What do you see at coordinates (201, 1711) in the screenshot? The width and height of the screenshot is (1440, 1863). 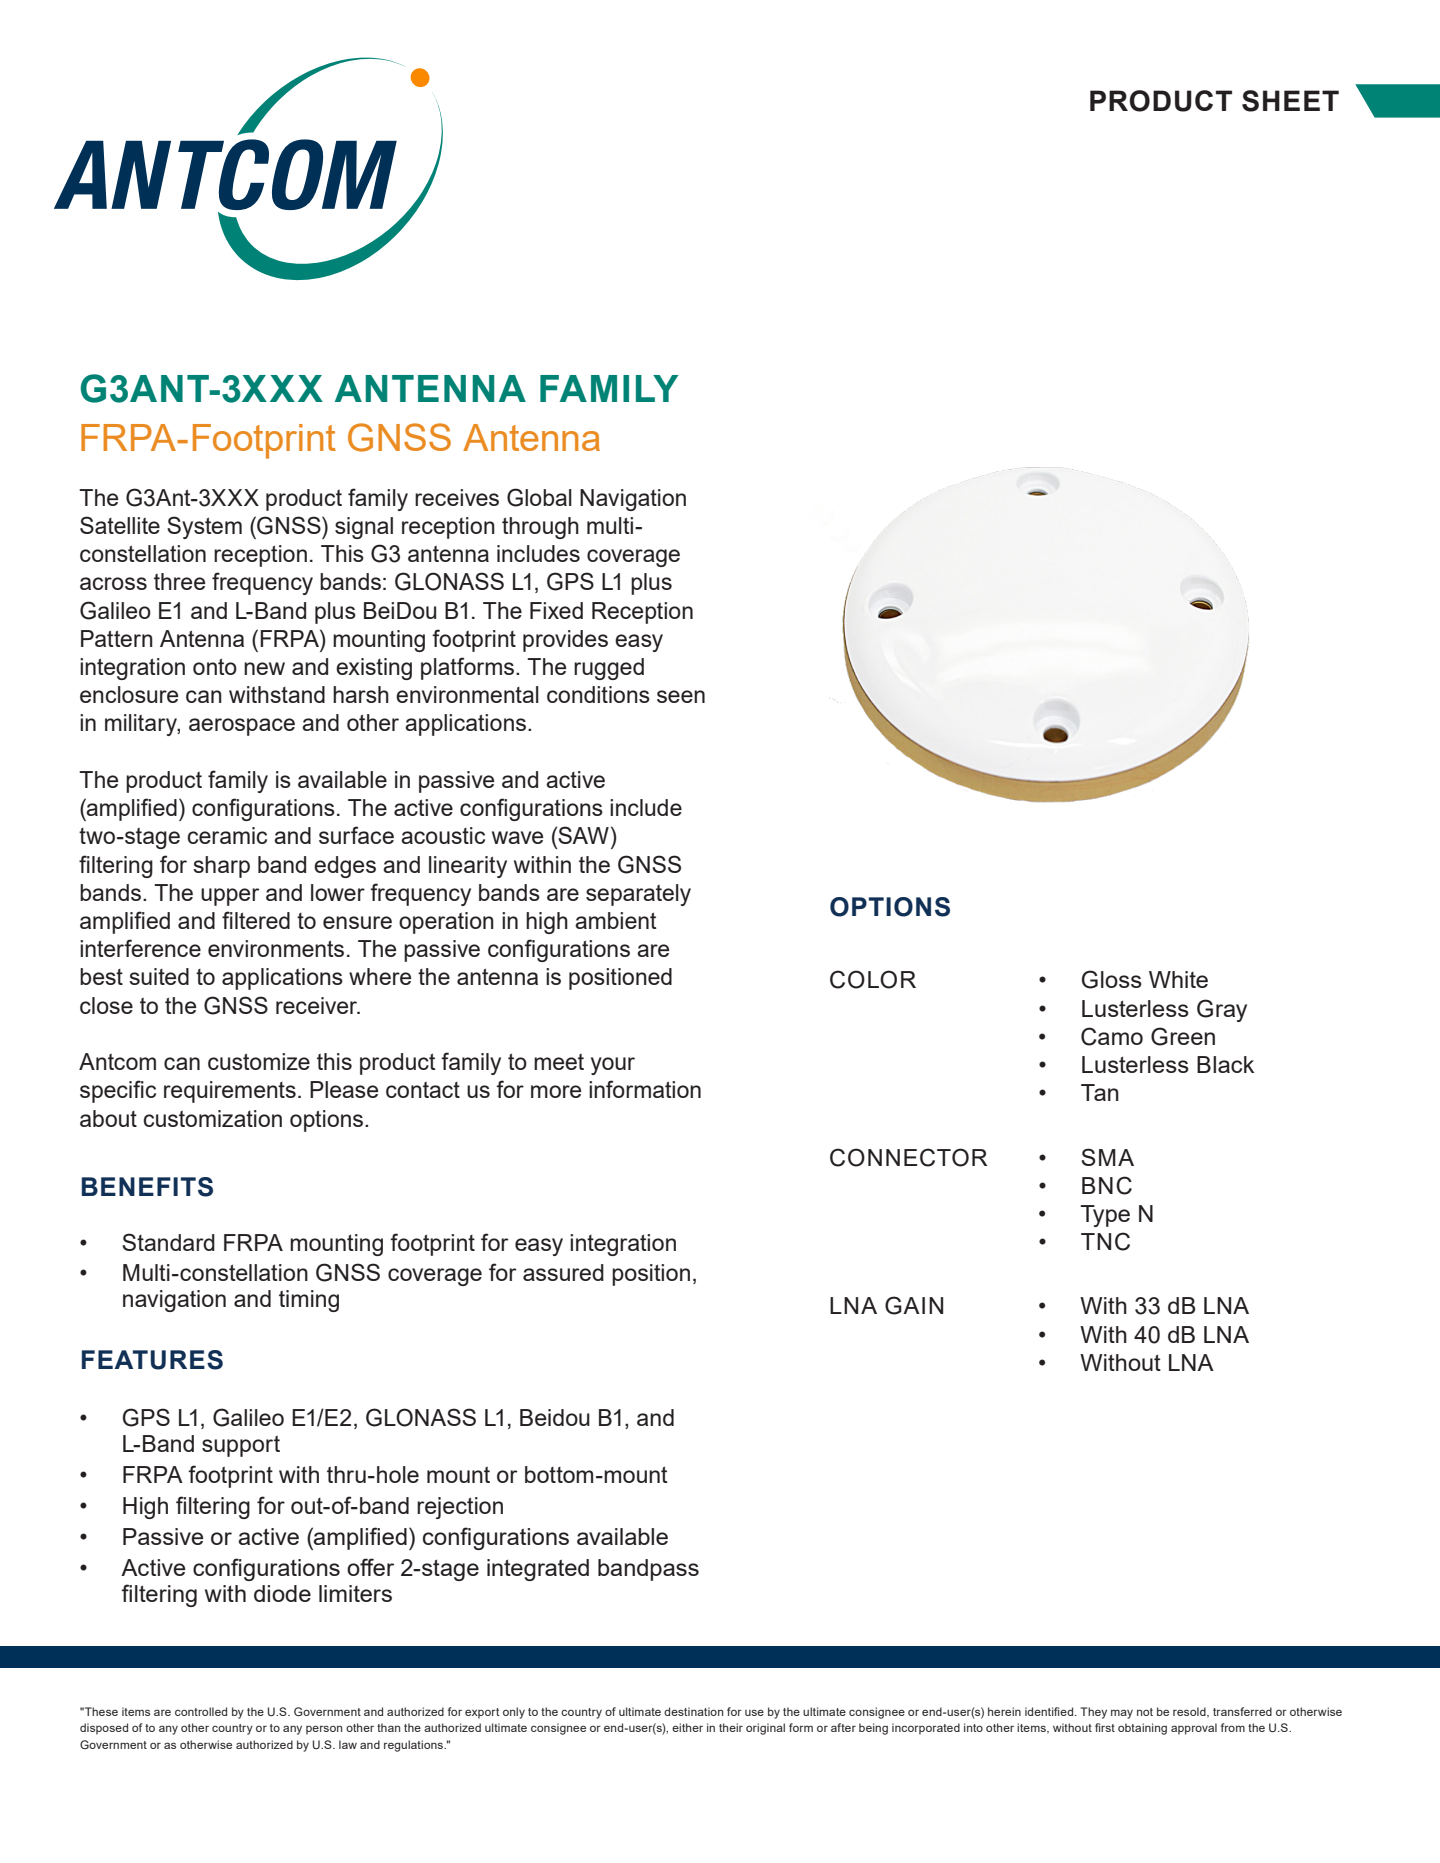 I see `controlled` at bounding box center [201, 1711].
